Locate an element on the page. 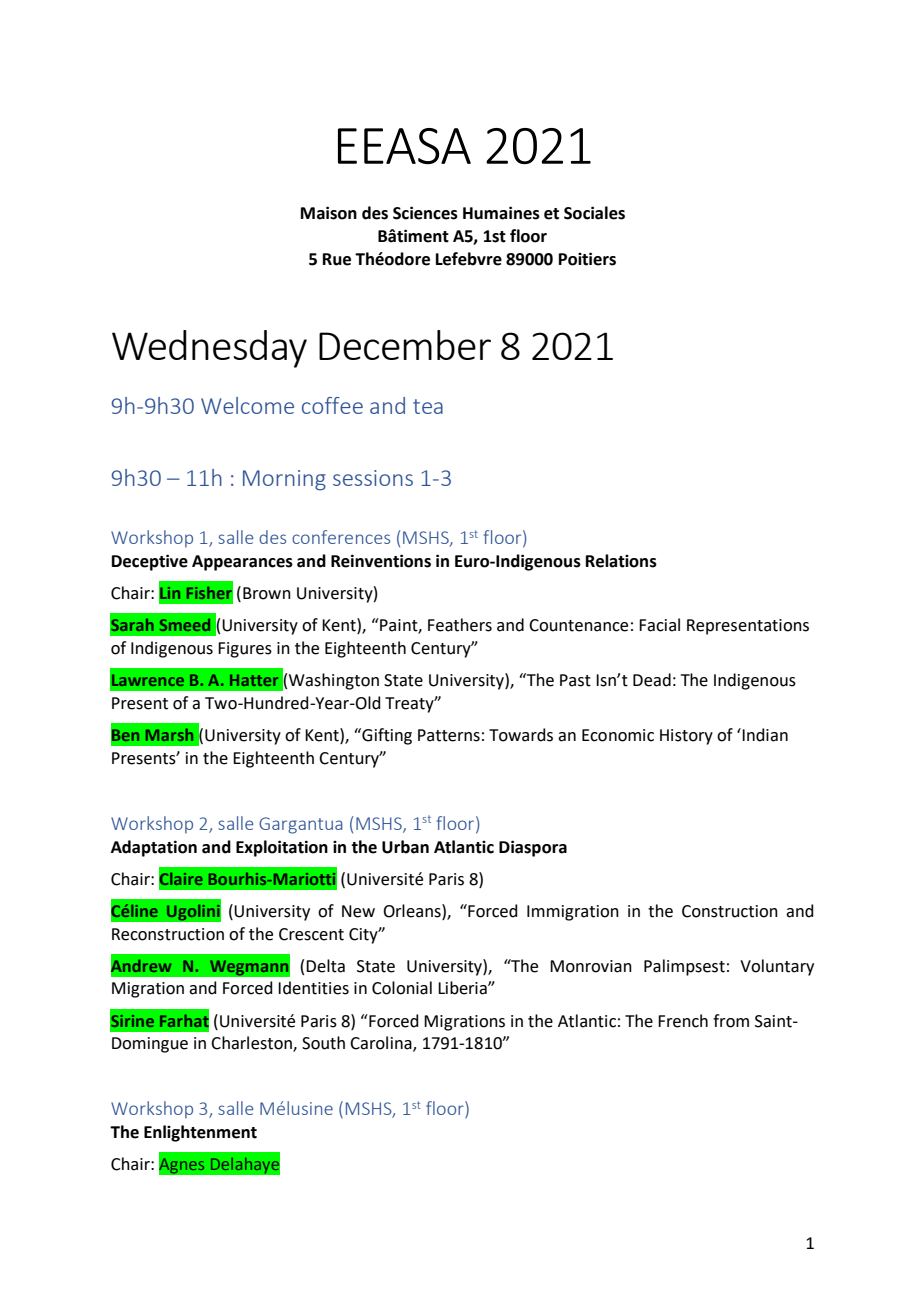  Patterns is located at coordinates (449, 735).
